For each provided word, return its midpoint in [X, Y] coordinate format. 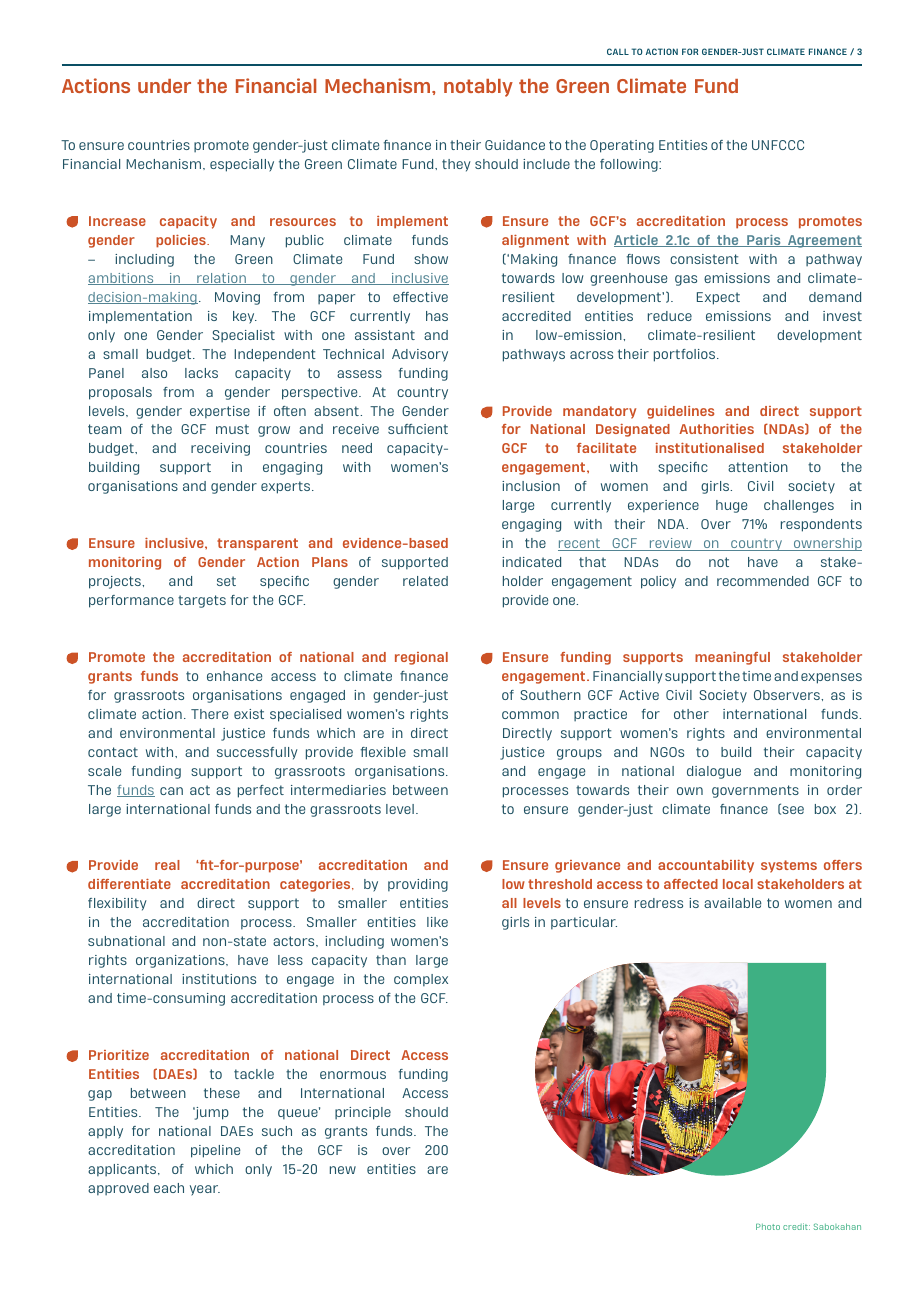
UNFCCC [778, 145]
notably [478, 88]
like [437, 922]
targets [202, 601]
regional [421, 658]
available [732, 903]
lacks [201, 373]
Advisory [420, 355]
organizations [181, 961]
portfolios [686, 355]
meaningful [732, 658]
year [205, 1190]
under [164, 86]
